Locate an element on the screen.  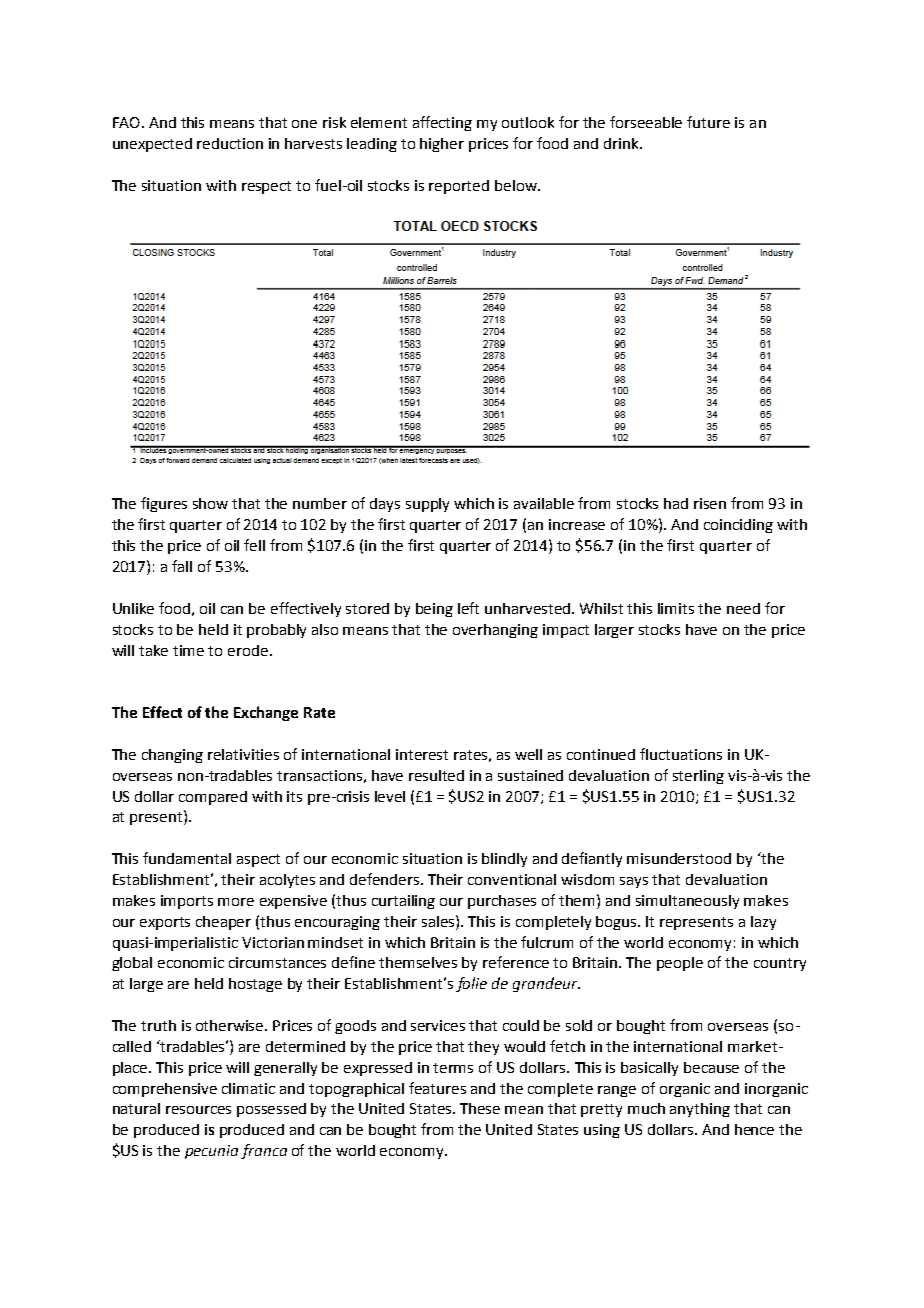
resources is located at coordinates (198, 1110).
